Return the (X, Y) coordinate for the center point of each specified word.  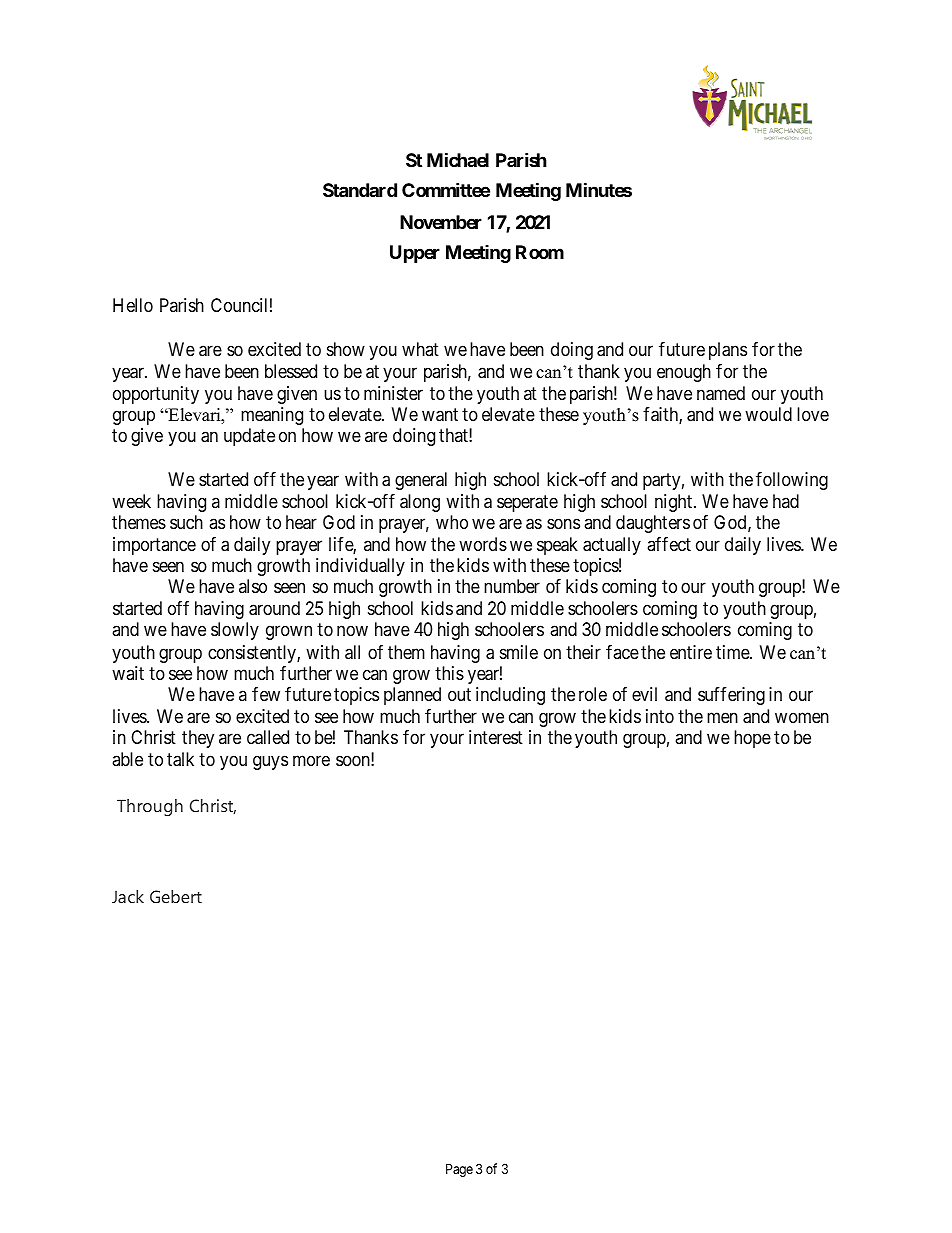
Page (459, 1170)
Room (540, 252)
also (253, 586)
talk (180, 759)
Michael (458, 159)
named (721, 393)
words (483, 544)
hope (752, 739)
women (802, 717)
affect (669, 544)
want (440, 415)
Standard (360, 190)
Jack (128, 896)
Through (150, 807)
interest (496, 737)
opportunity (156, 395)
